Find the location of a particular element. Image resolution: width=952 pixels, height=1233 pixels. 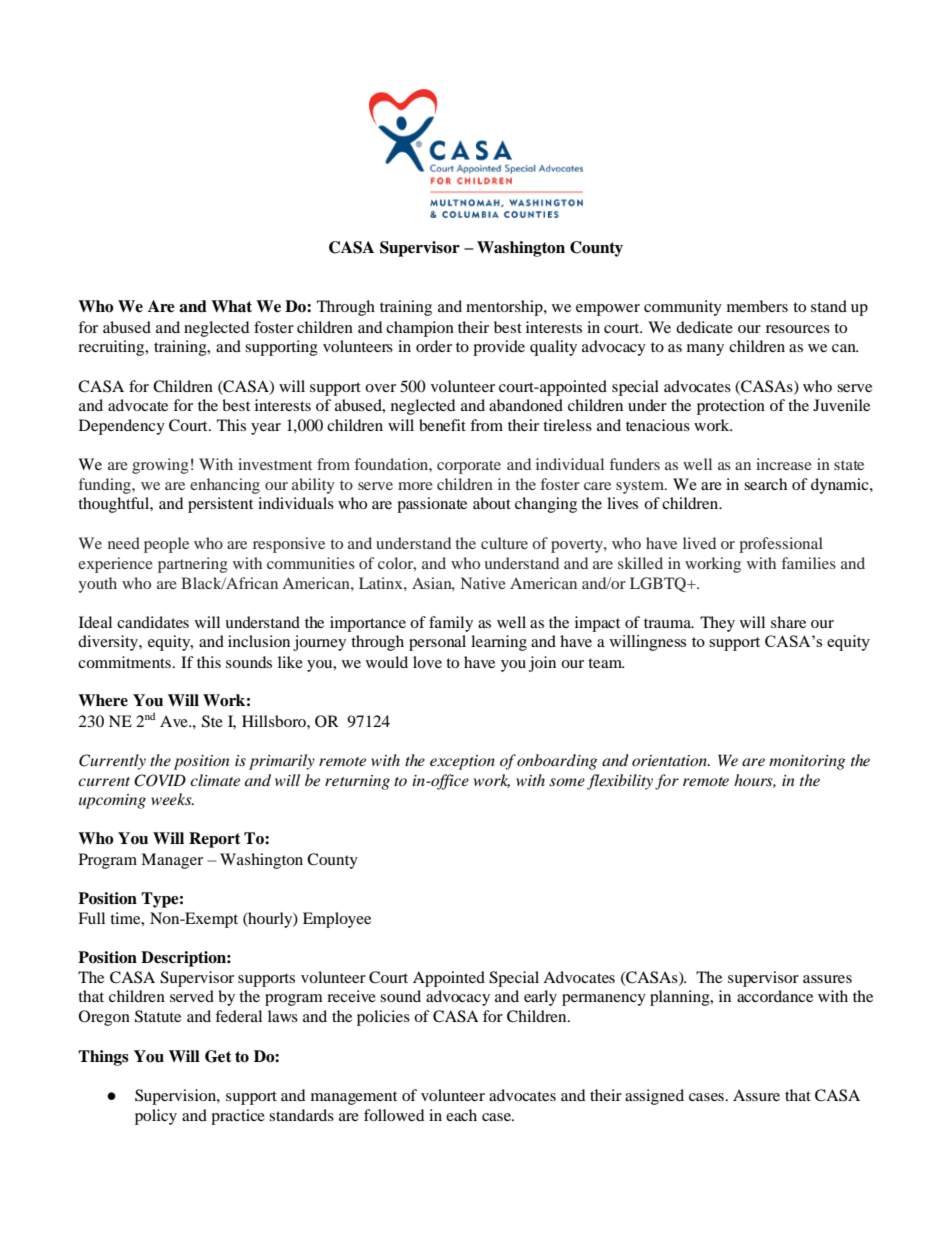

about is located at coordinates (492, 503).
